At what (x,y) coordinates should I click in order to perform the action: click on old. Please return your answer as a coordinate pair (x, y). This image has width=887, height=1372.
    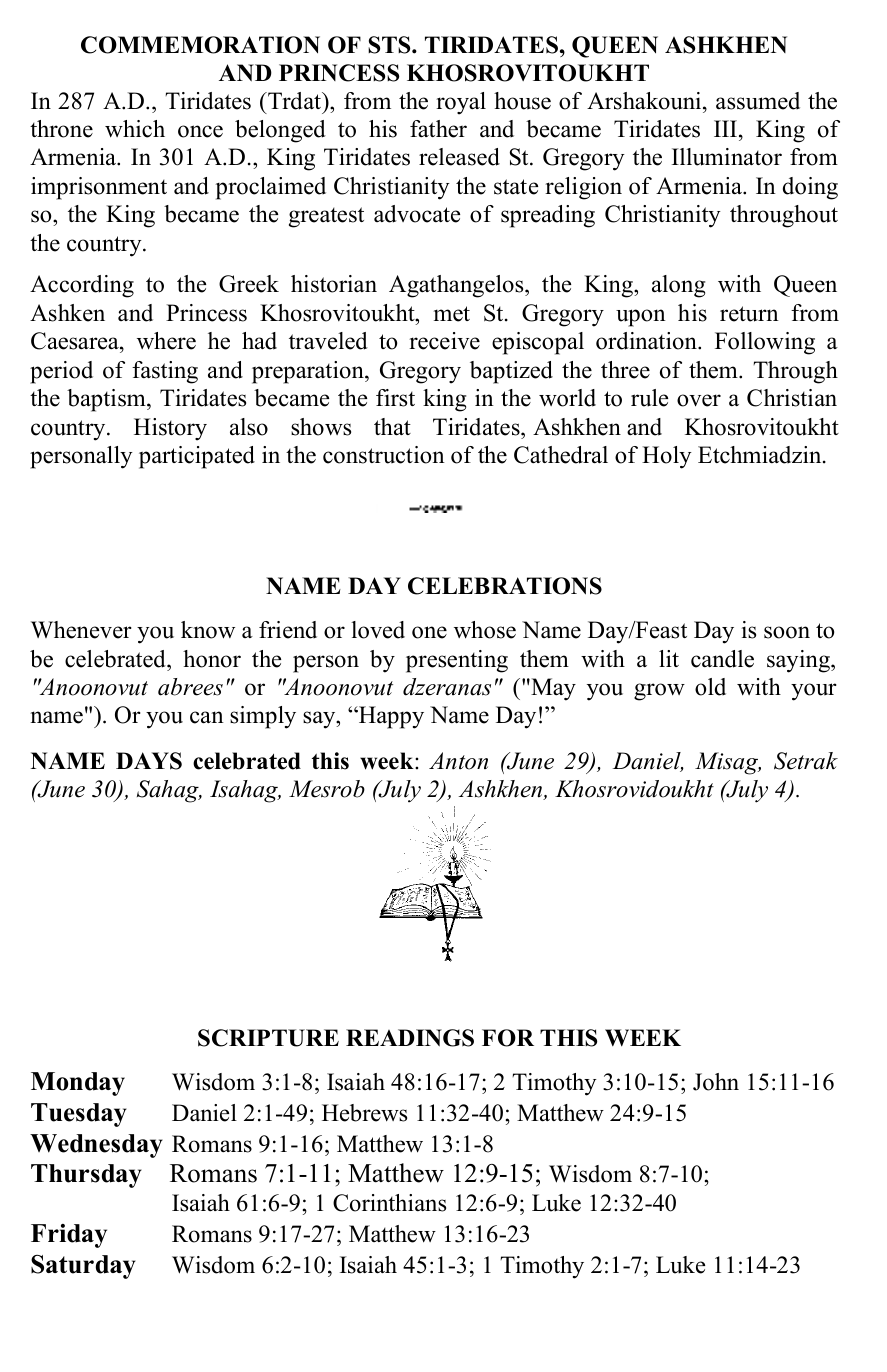
    Looking at the image, I should click on (710, 687).
